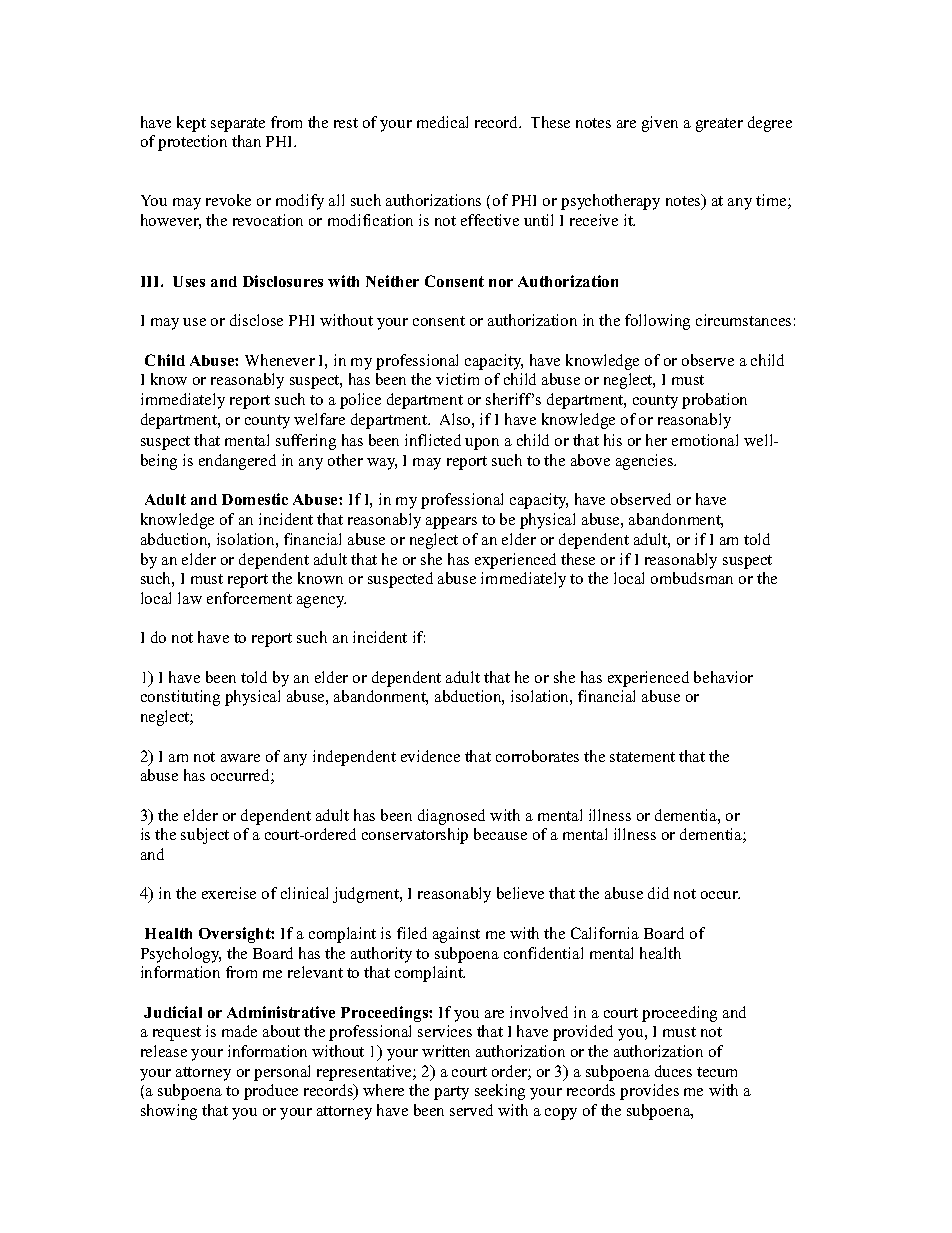  What do you see at coordinates (719, 125) in the page?
I see `greater` at bounding box center [719, 125].
